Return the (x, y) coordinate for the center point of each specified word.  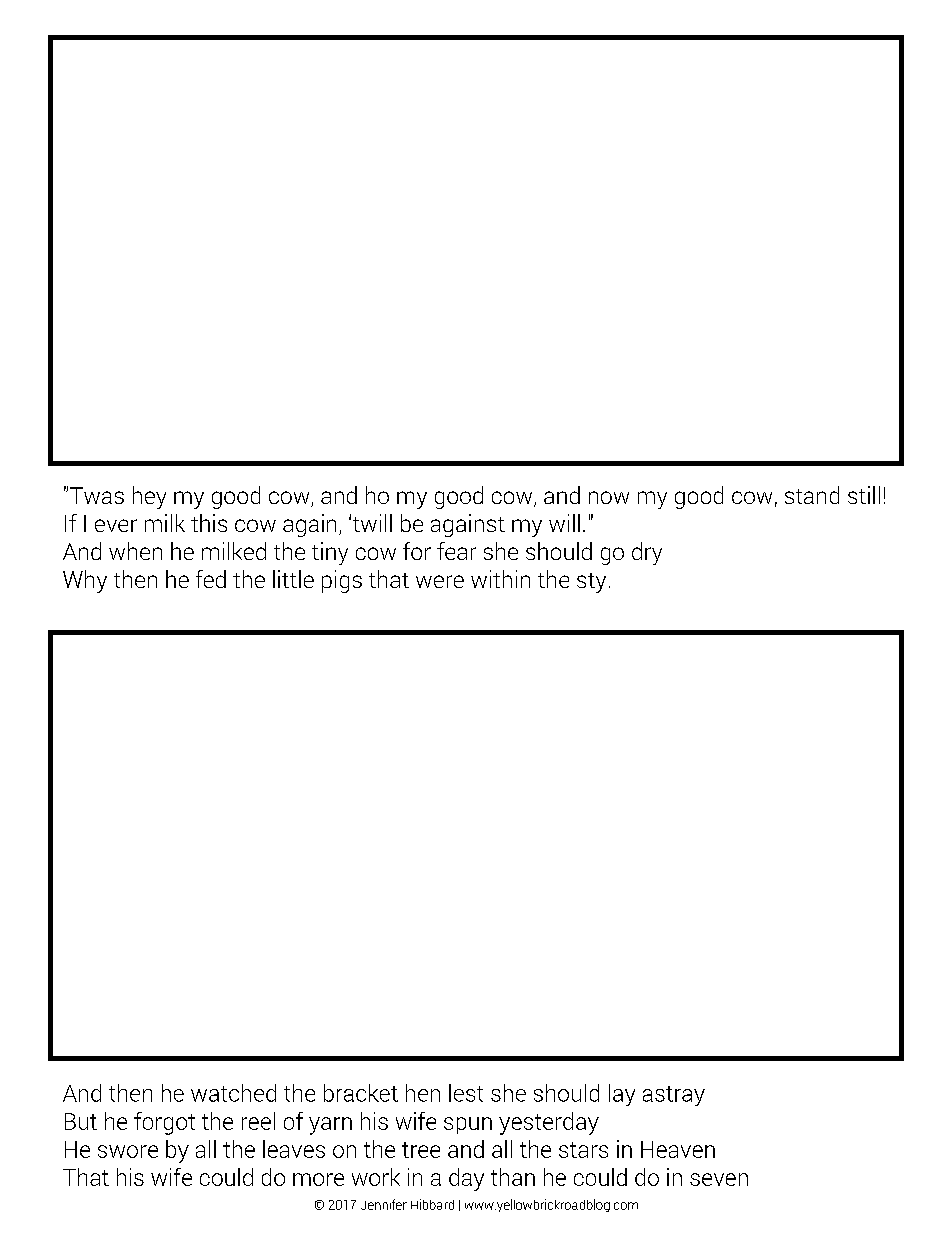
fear (456, 551)
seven (719, 1179)
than (513, 1177)
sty (591, 583)
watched (233, 1093)
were (440, 581)
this (209, 523)
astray (674, 1096)
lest (466, 1093)
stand (812, 495)
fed (211, 579)
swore (128, 1151)
